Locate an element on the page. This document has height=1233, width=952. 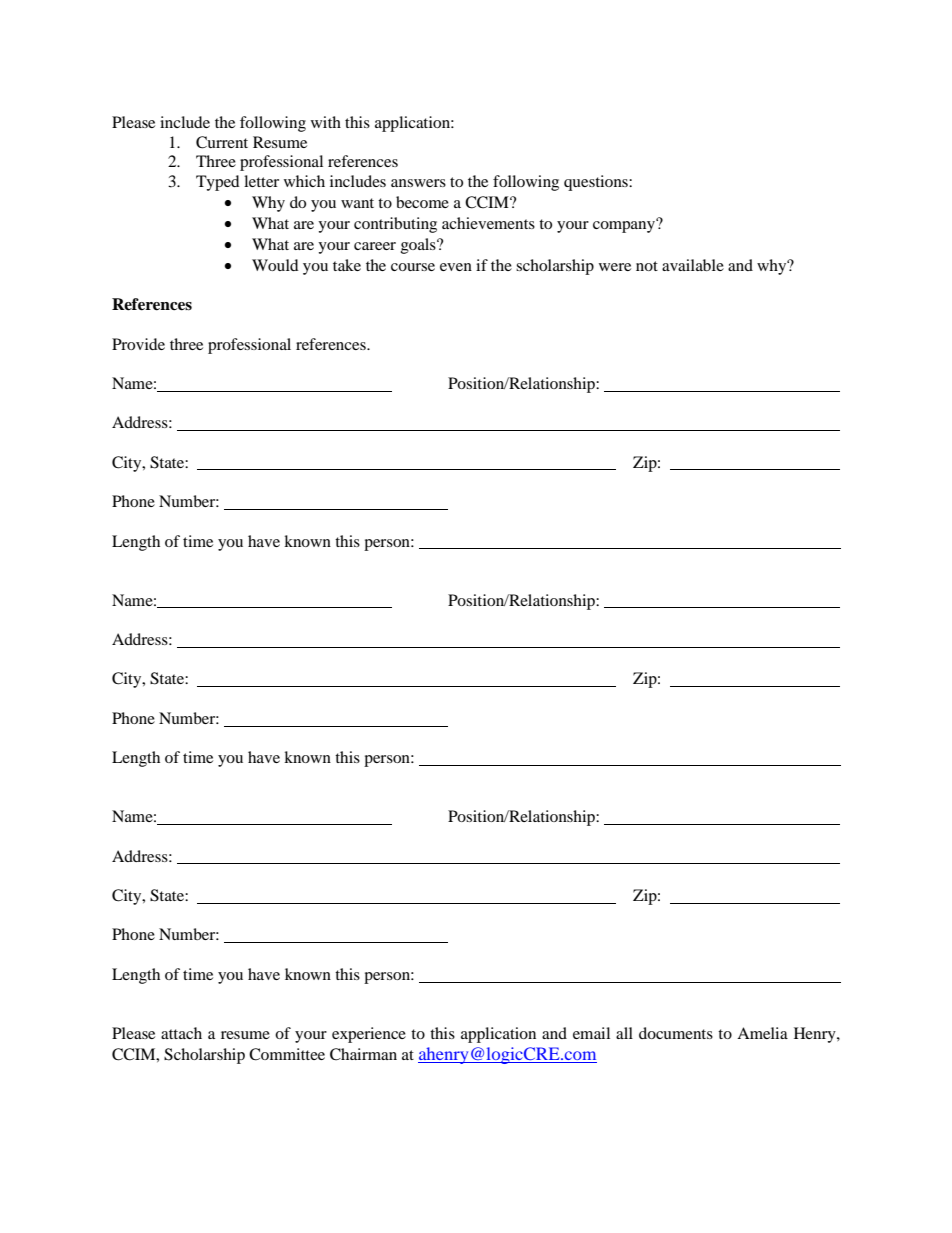
Provide is located at coordinates (138, 344).
